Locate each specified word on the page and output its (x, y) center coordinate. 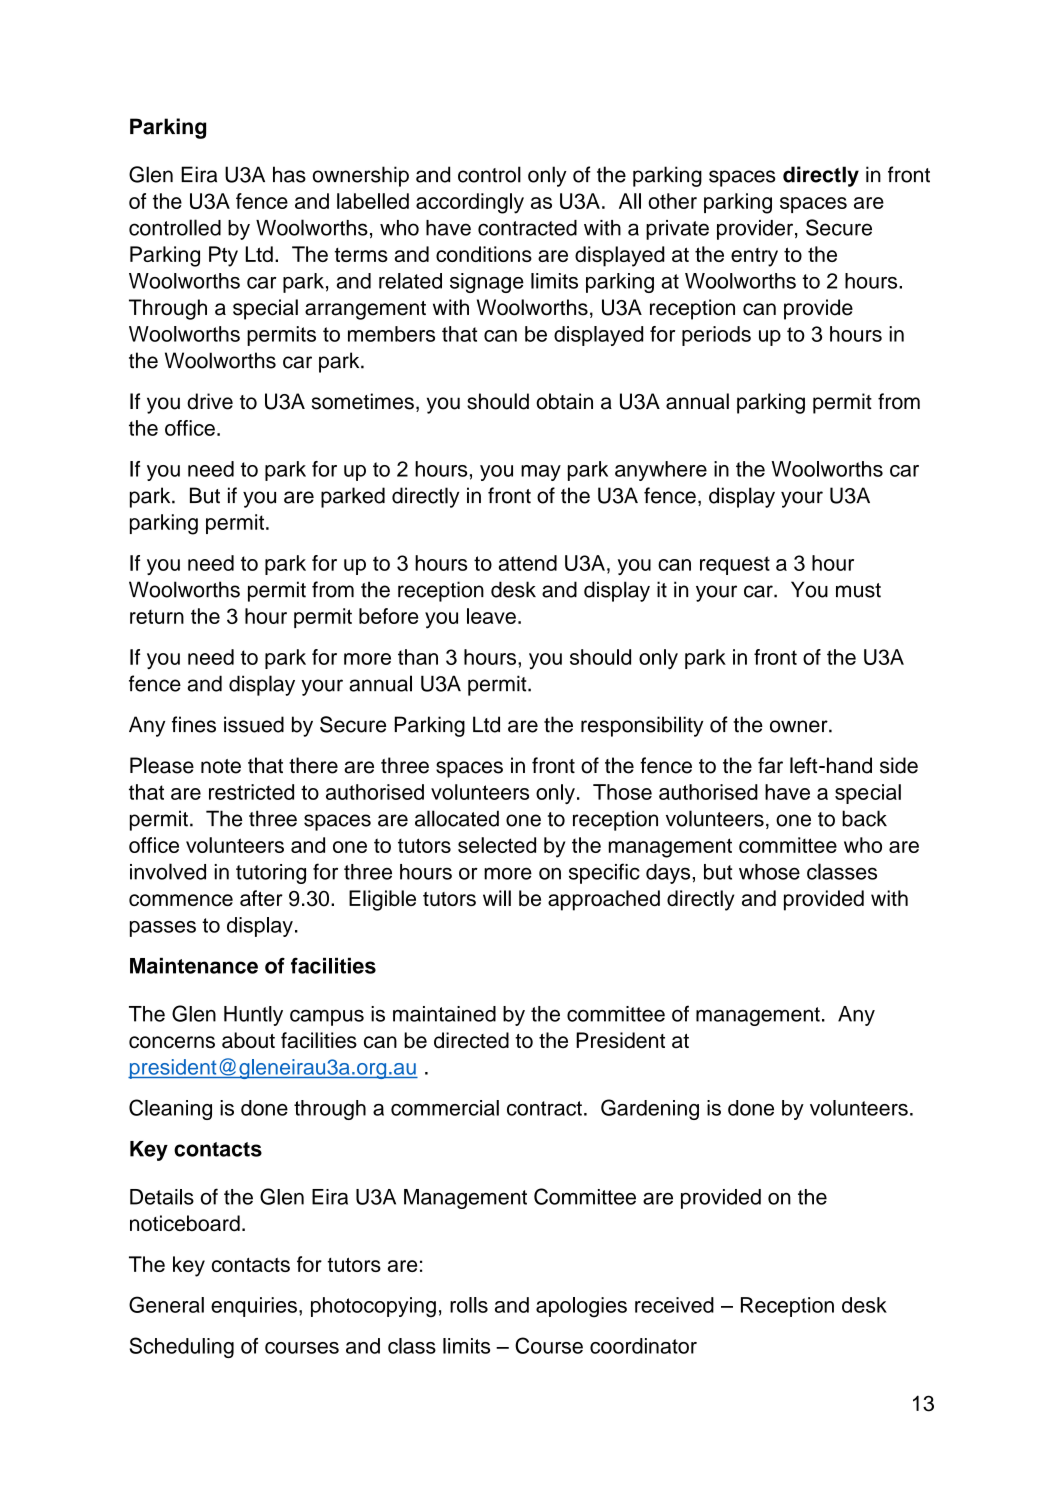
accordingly (470, 203)
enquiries (254, 1307)
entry (754, 257)
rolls (469, 1305)
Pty (223, 256)
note (221, 766)
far (770, 765)
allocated (457, 818)
